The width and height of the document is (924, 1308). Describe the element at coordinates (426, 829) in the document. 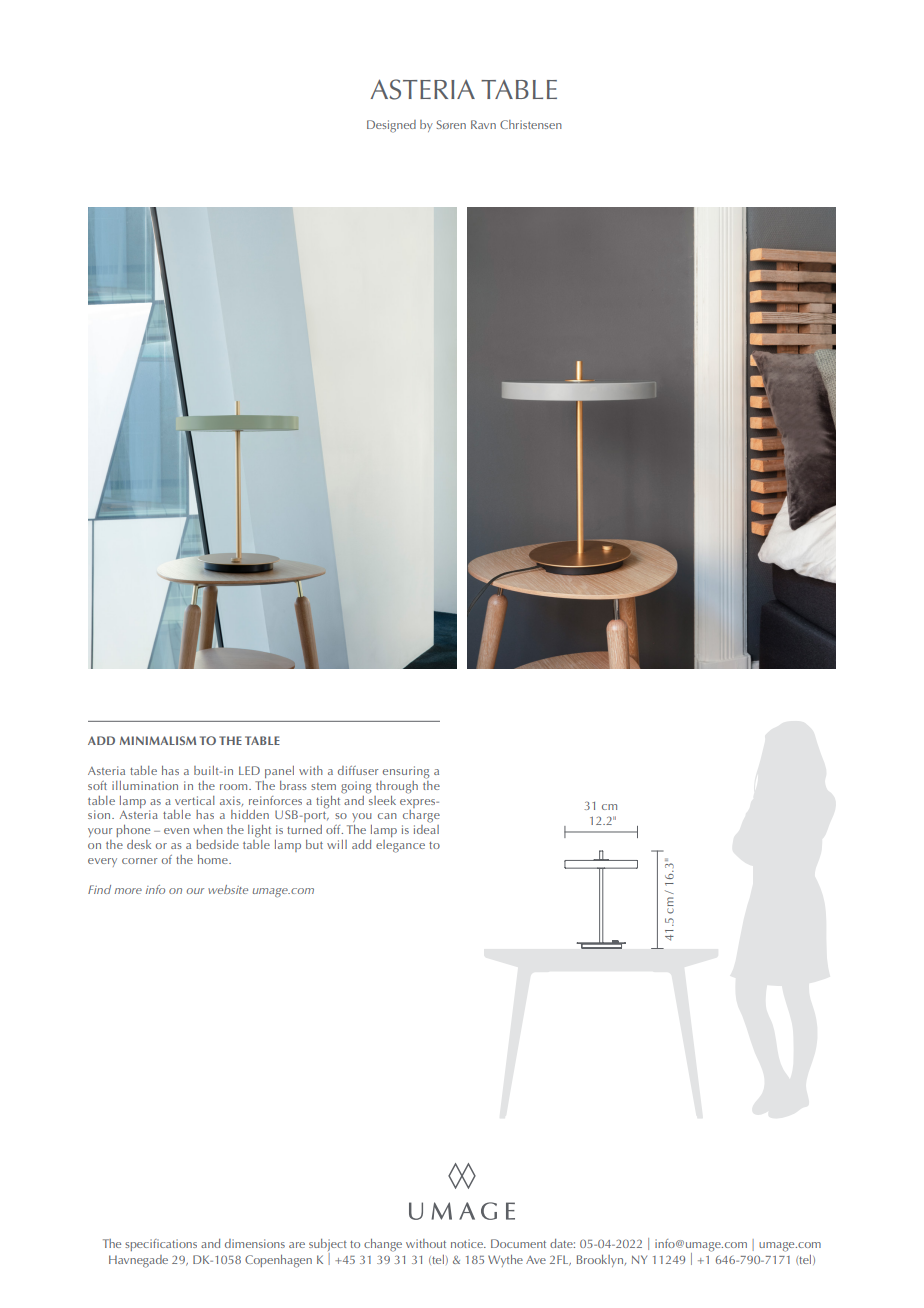

I see `ideal` at that location.
